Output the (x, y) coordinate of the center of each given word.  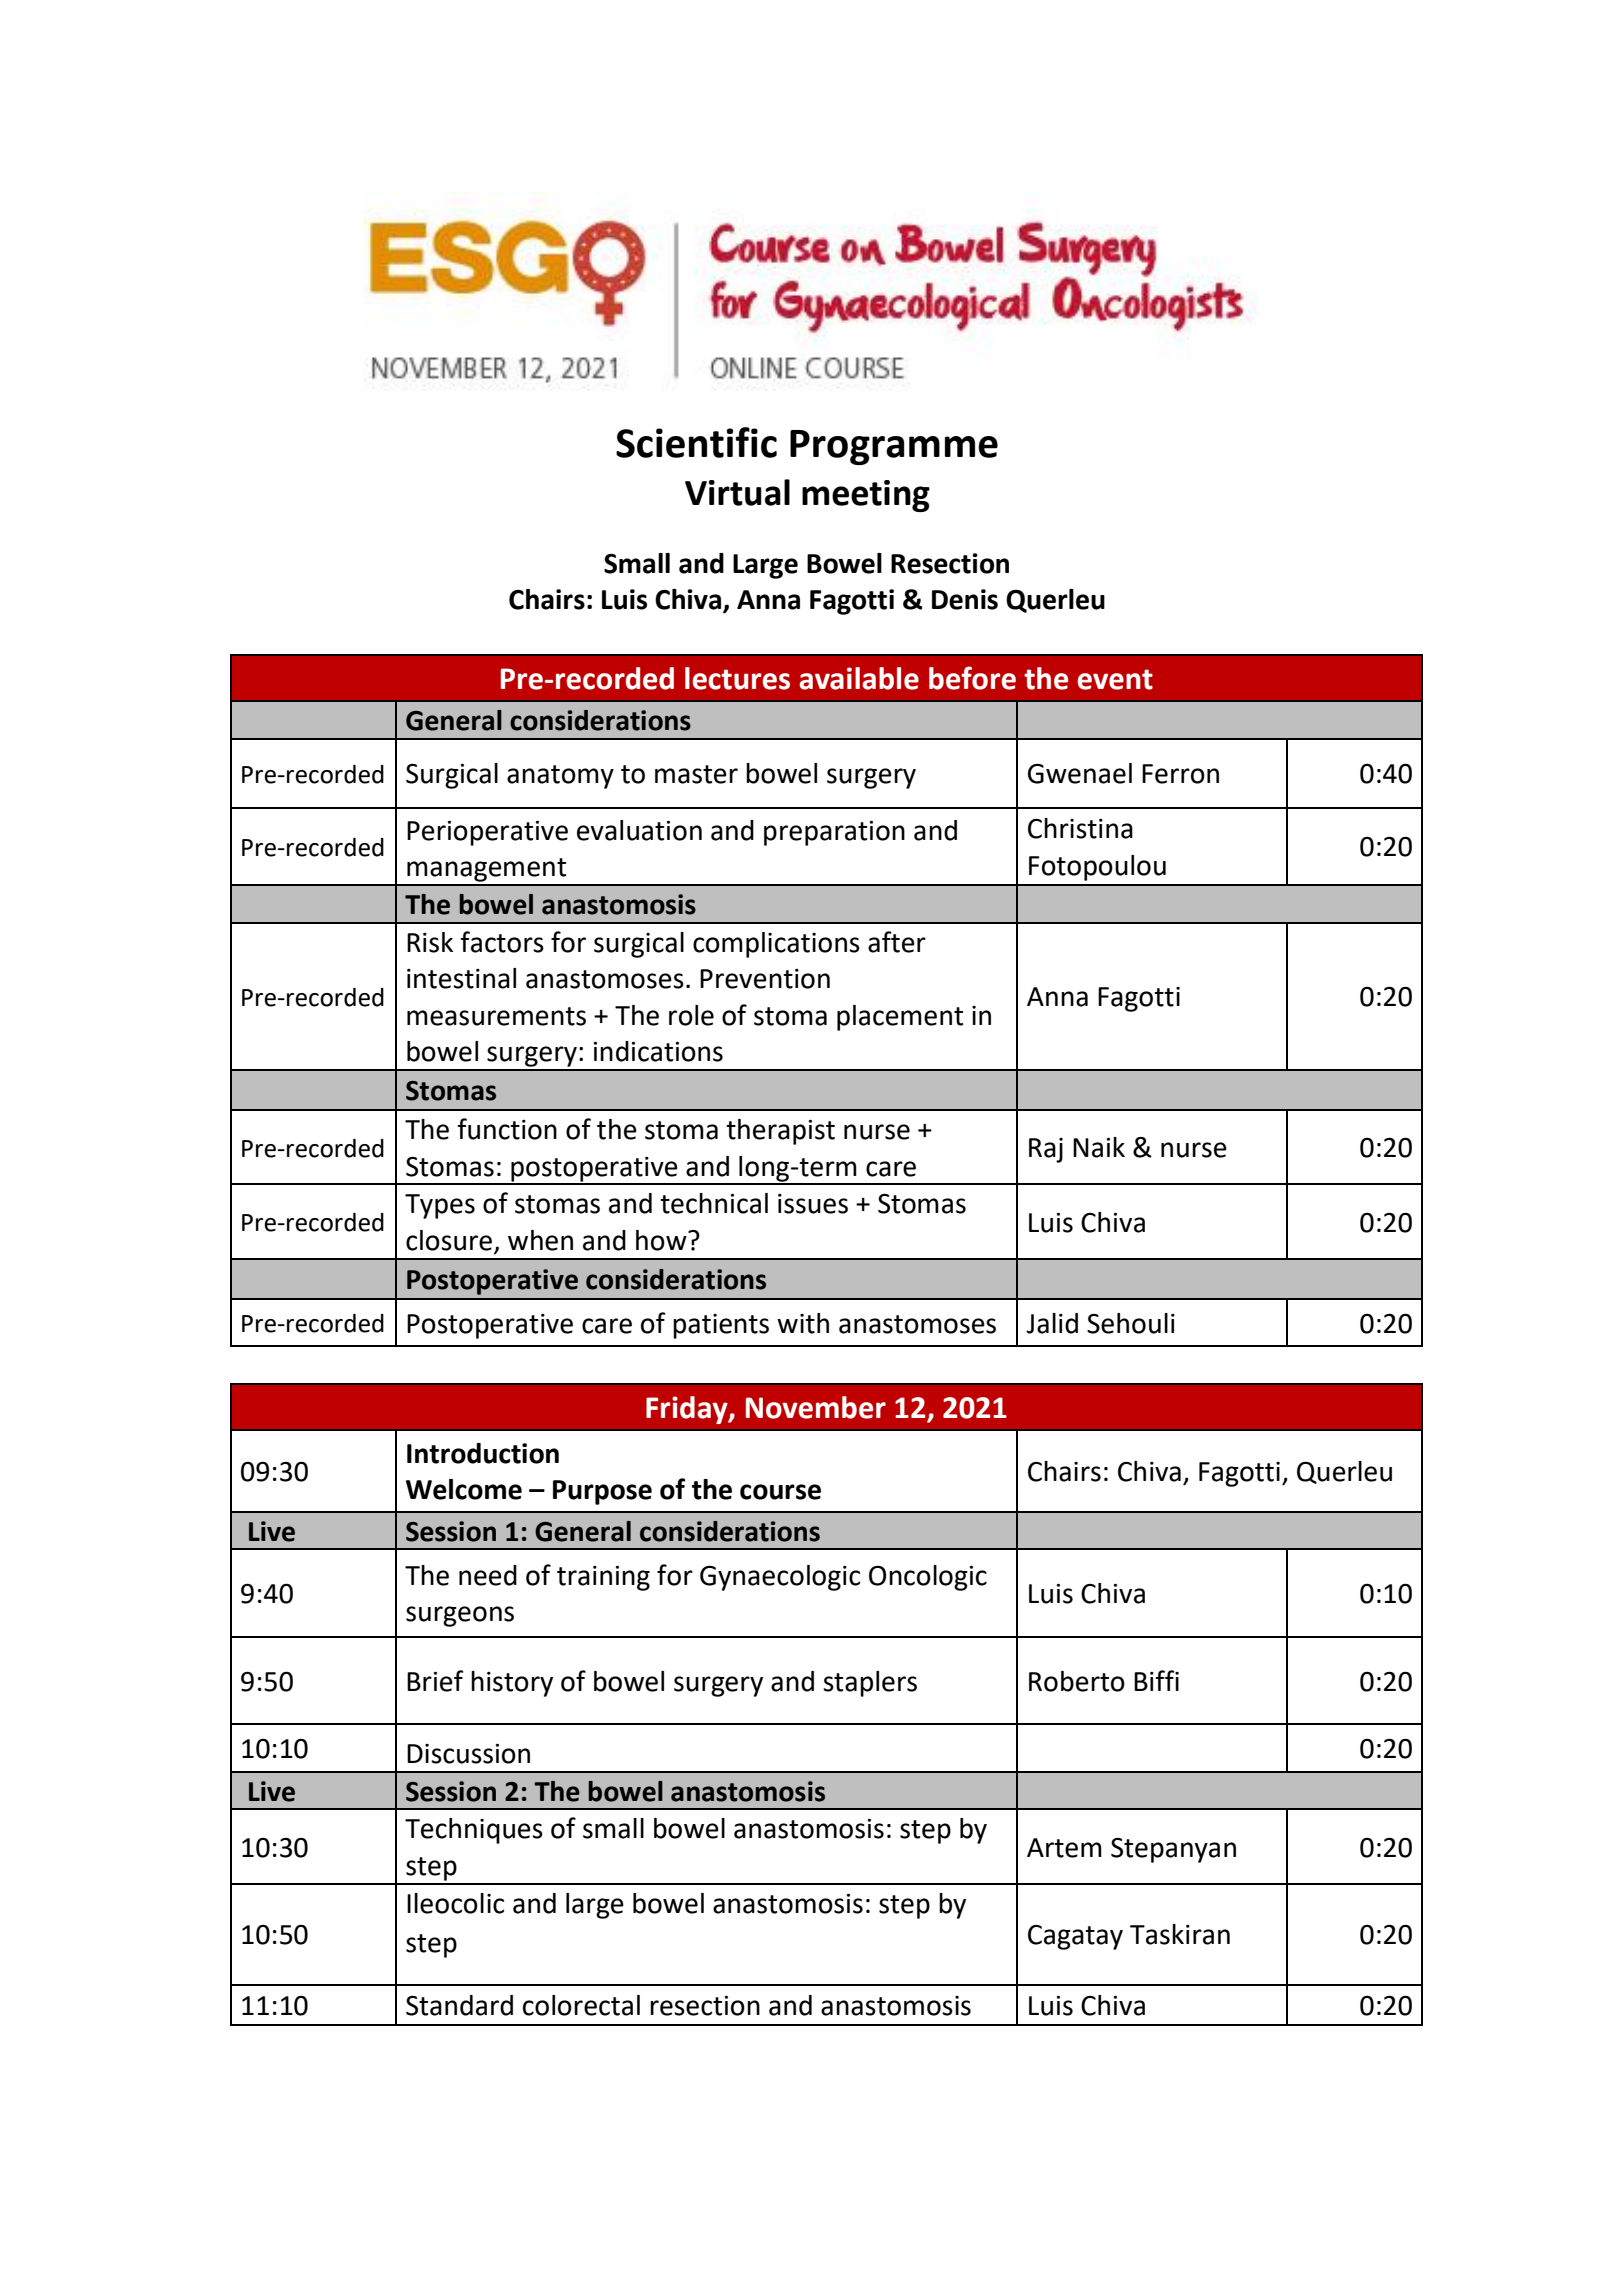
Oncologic (928, 1578)
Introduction (483, 1453)
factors (502, 942)
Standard (459, 2005)
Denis (965, 599)
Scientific (696, 442)
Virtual (737, 492)
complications (776, 945)
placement (900, 1018)
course (780, 1492)
